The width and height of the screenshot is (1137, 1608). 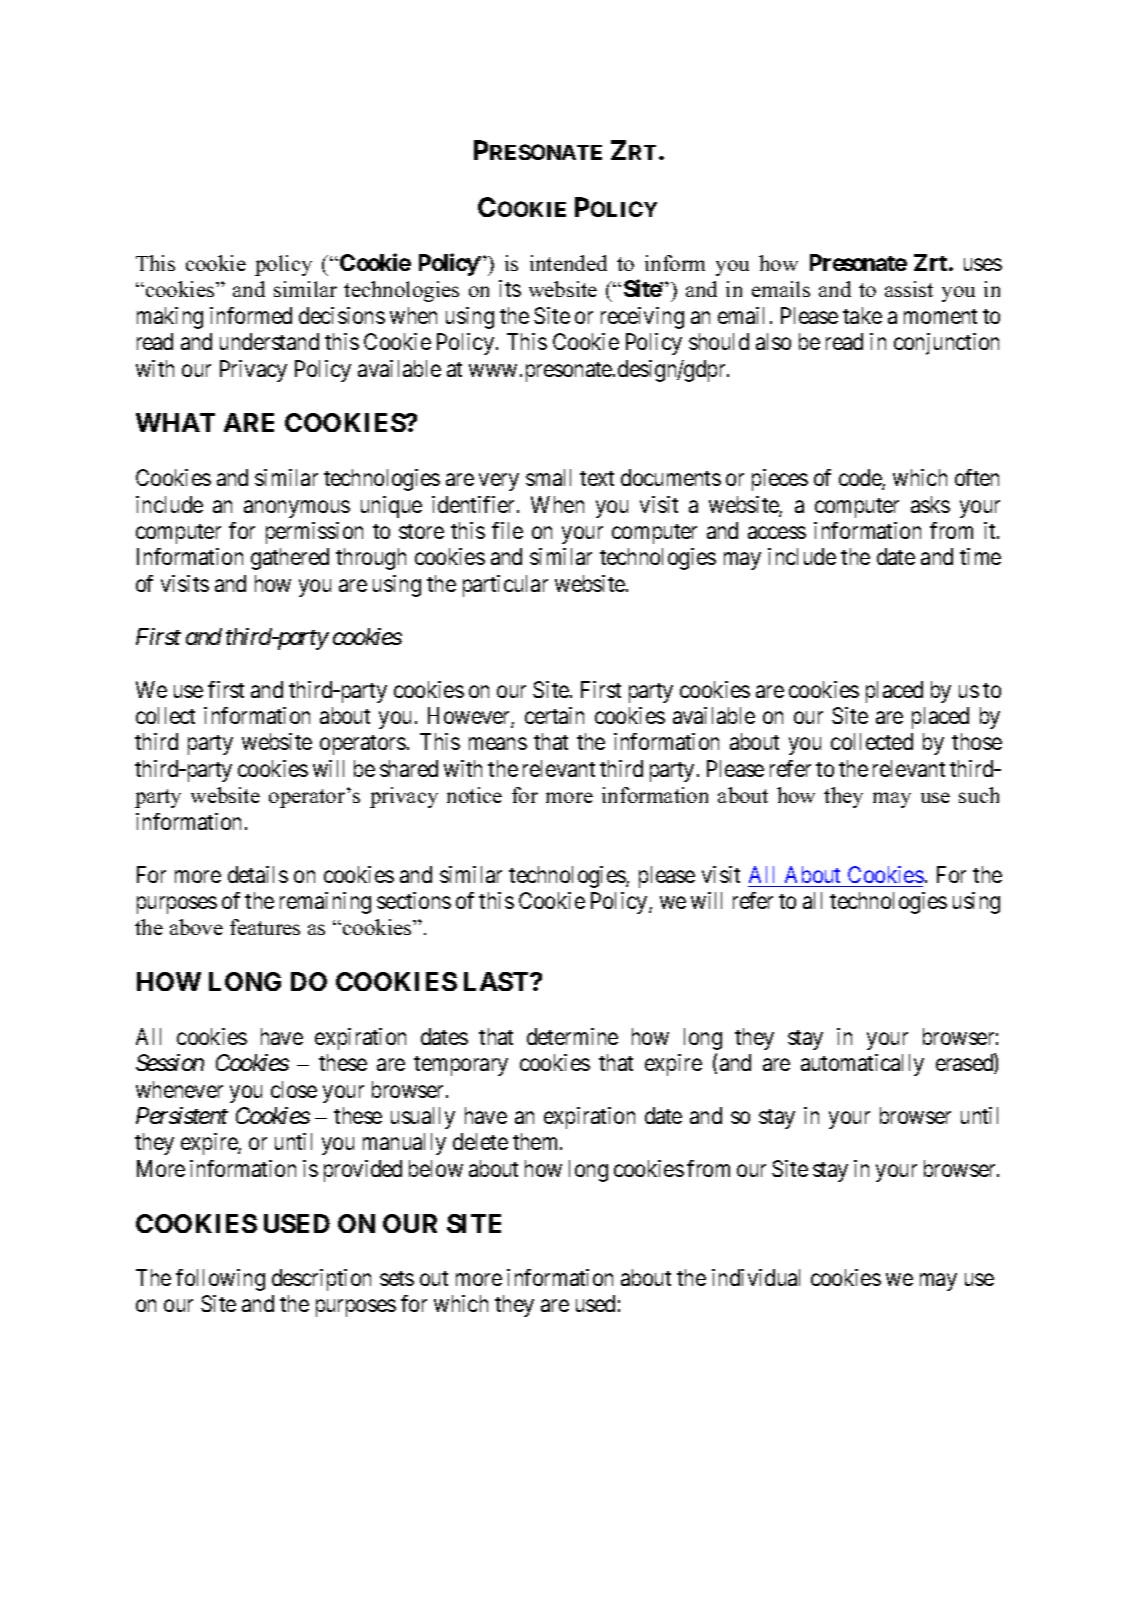 What do you see at coordinates (980, 556) in the screenshot?
I see `time` at bounding box center [980, 556].
